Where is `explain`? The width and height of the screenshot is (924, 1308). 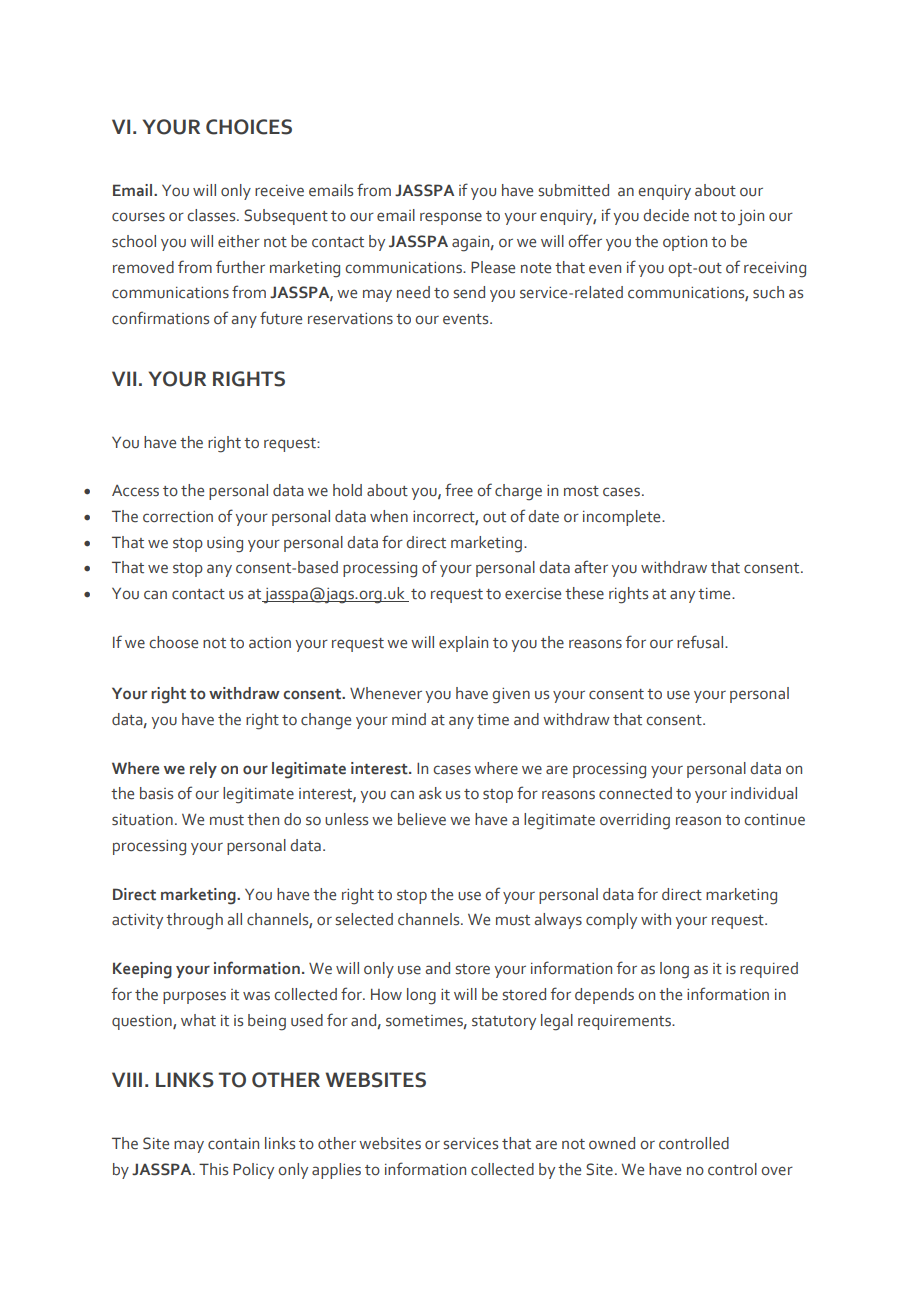
explain is located at coordinates (463, 644).
